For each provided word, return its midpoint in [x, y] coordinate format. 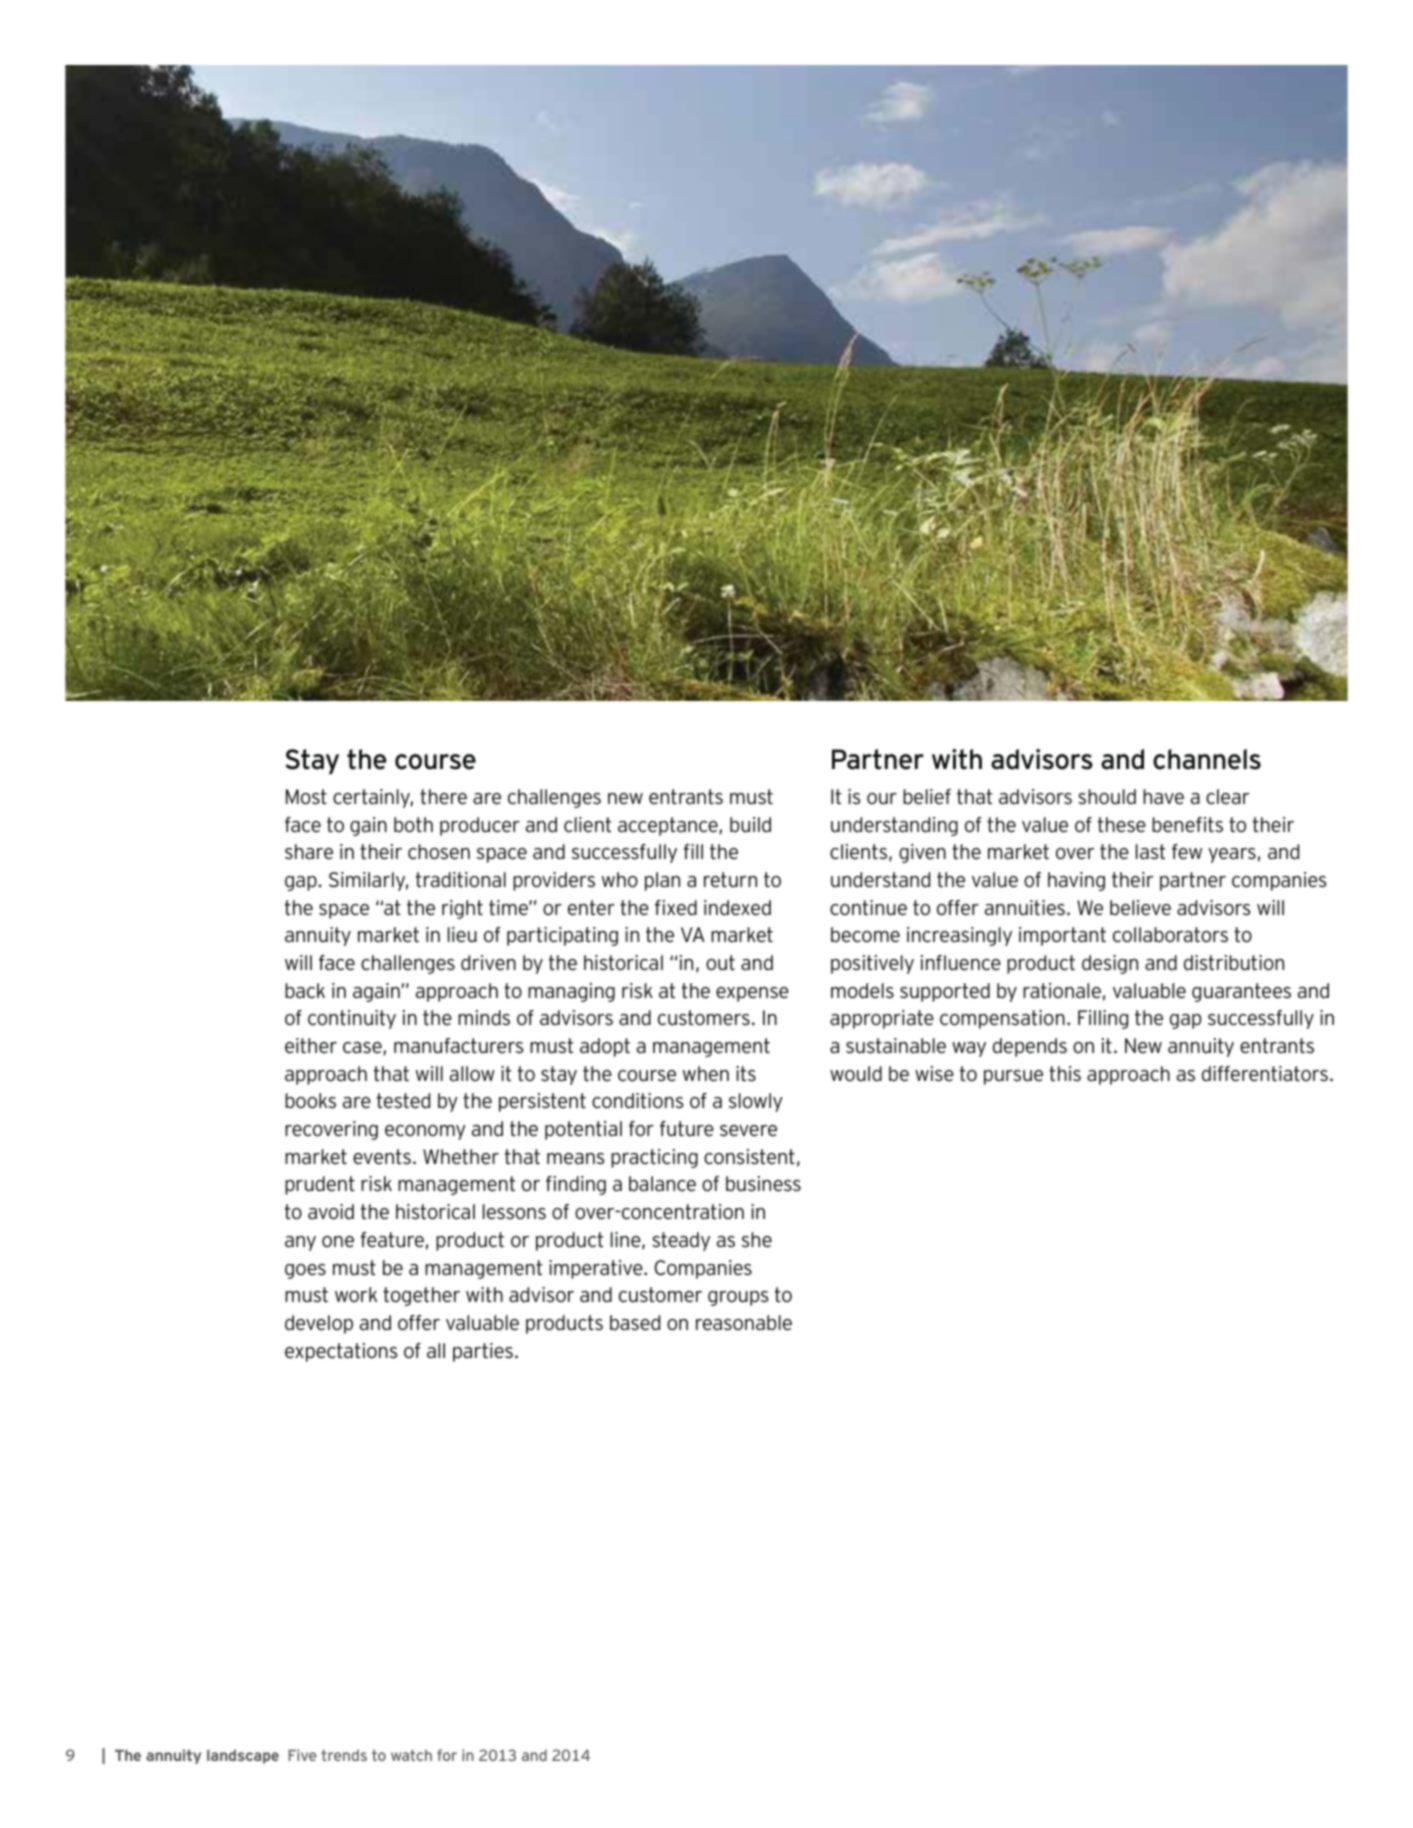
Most [306, 797]
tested [403, 1101]
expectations [341, 1352]
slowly [756, 1102]
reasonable [744, 1323]
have [1163, 797]
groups [738, 1298]
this [1065, 1073]
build [750, 825]
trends [344, 1755]
